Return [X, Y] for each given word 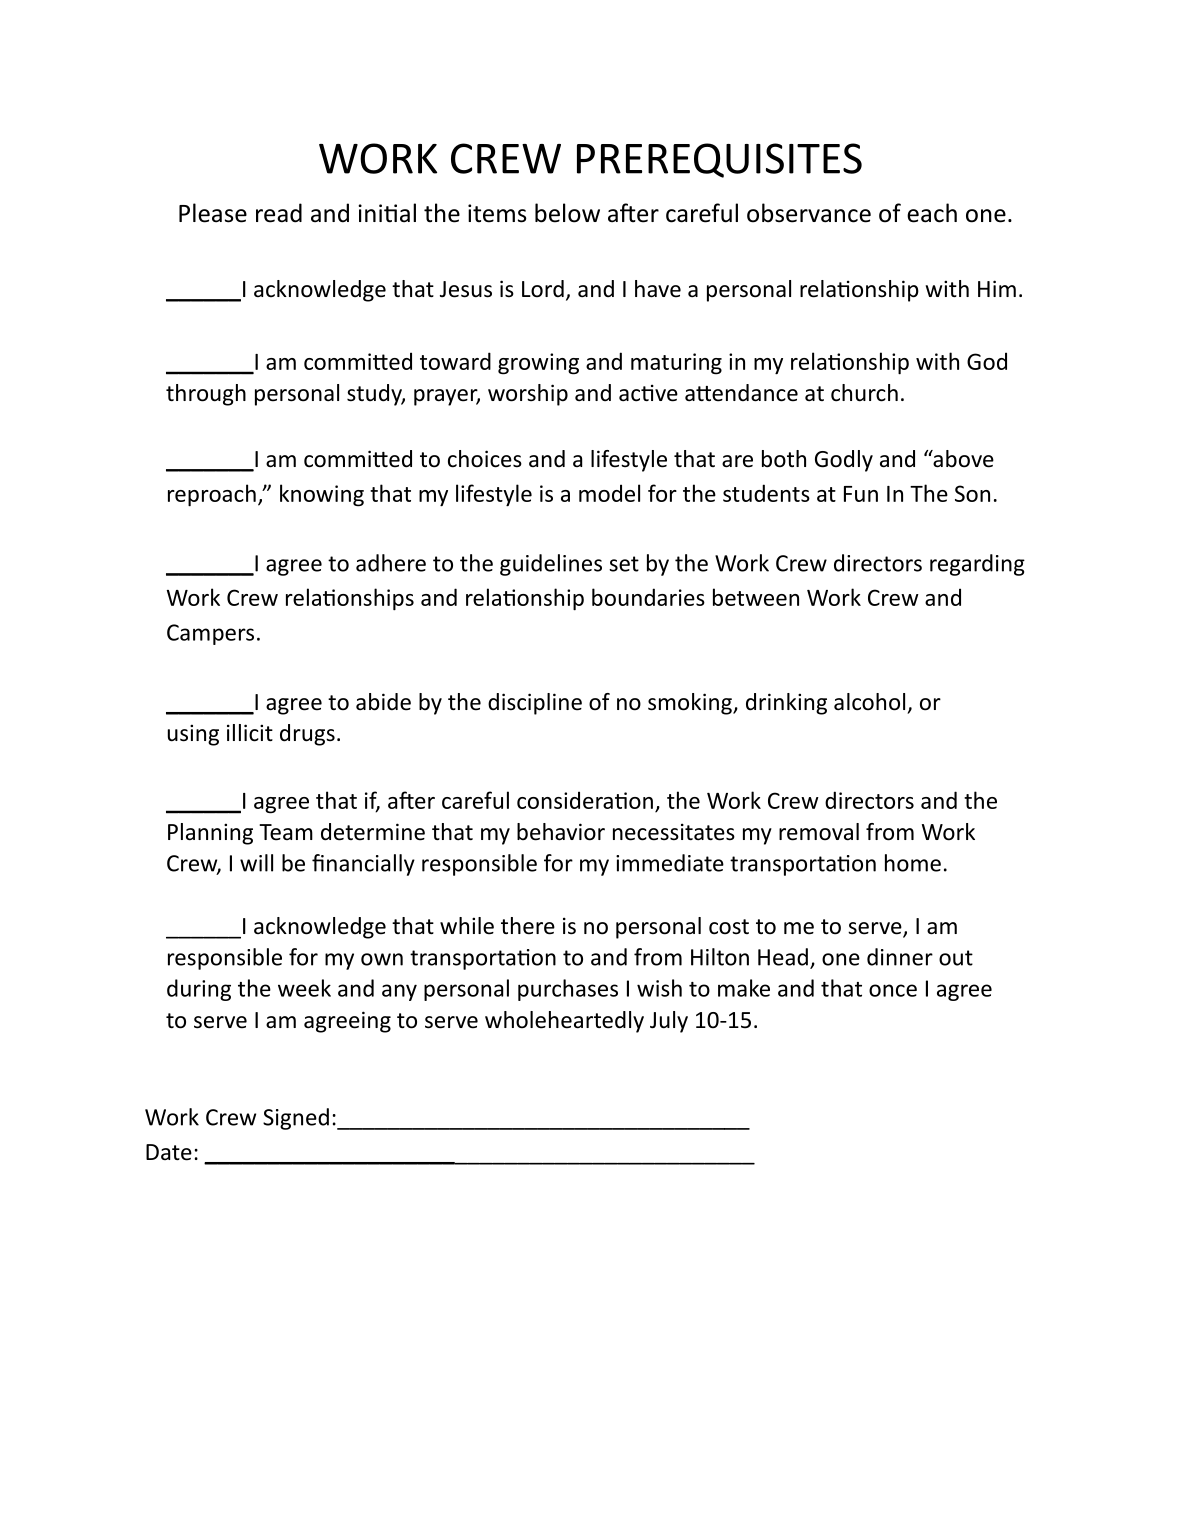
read [279, 213]
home [913, 863]
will [256, 863]
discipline [535, 704]
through [206, 395]
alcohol [869, 702]
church [864, 393]
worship [528, 395]
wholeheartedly [564, 1022]
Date [169, 1152]
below [567, 213]
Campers [210, 634]
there [528, 926]
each [932, 213]
